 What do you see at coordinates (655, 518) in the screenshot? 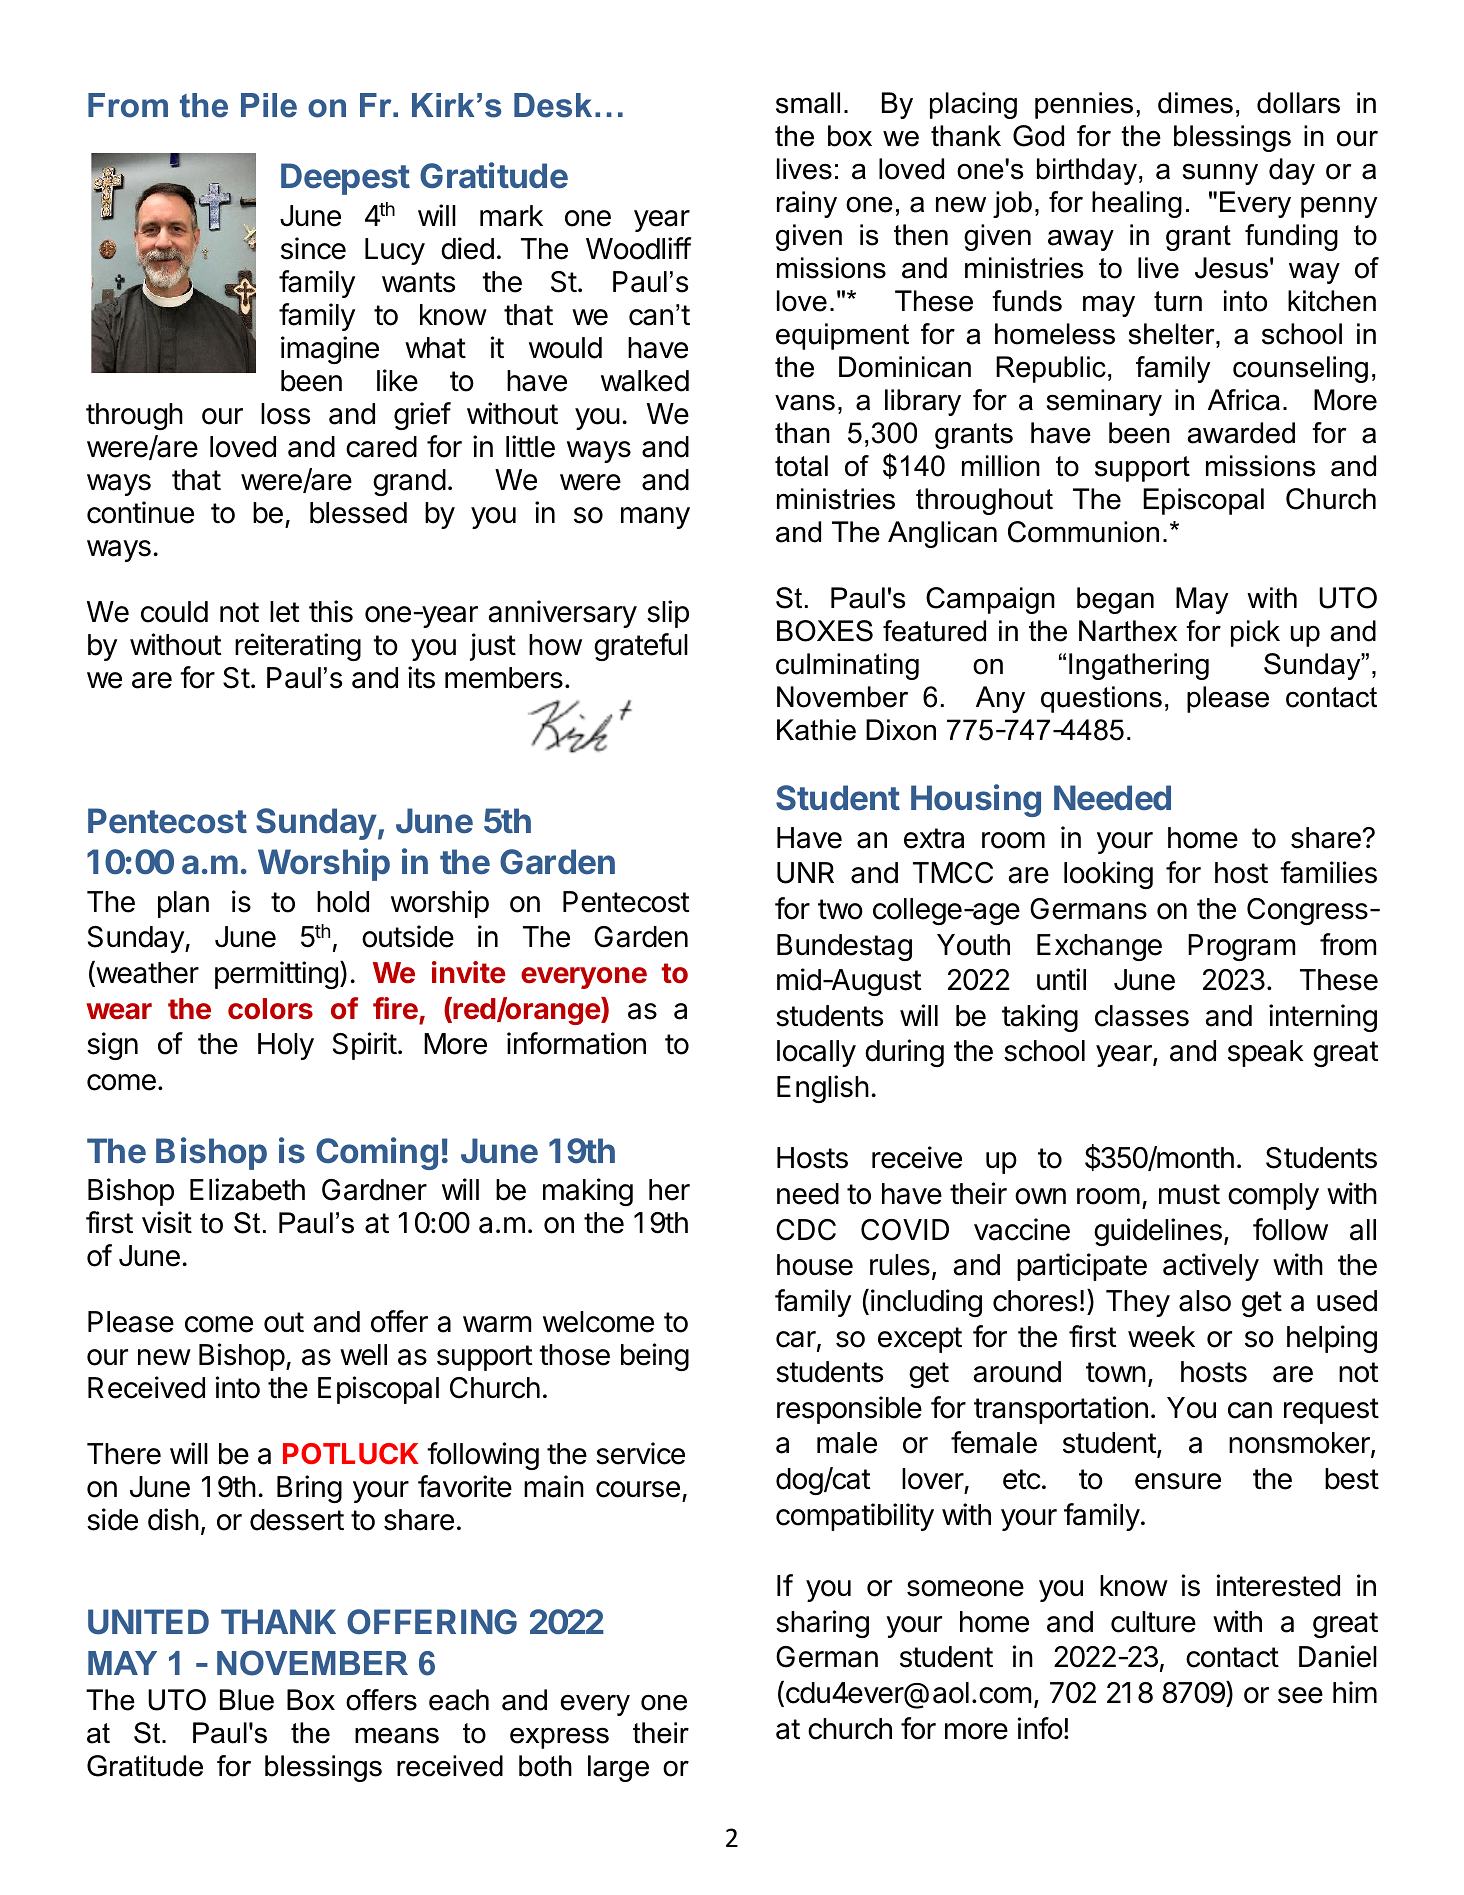
I see `many` at bounding box center [655, 518].
